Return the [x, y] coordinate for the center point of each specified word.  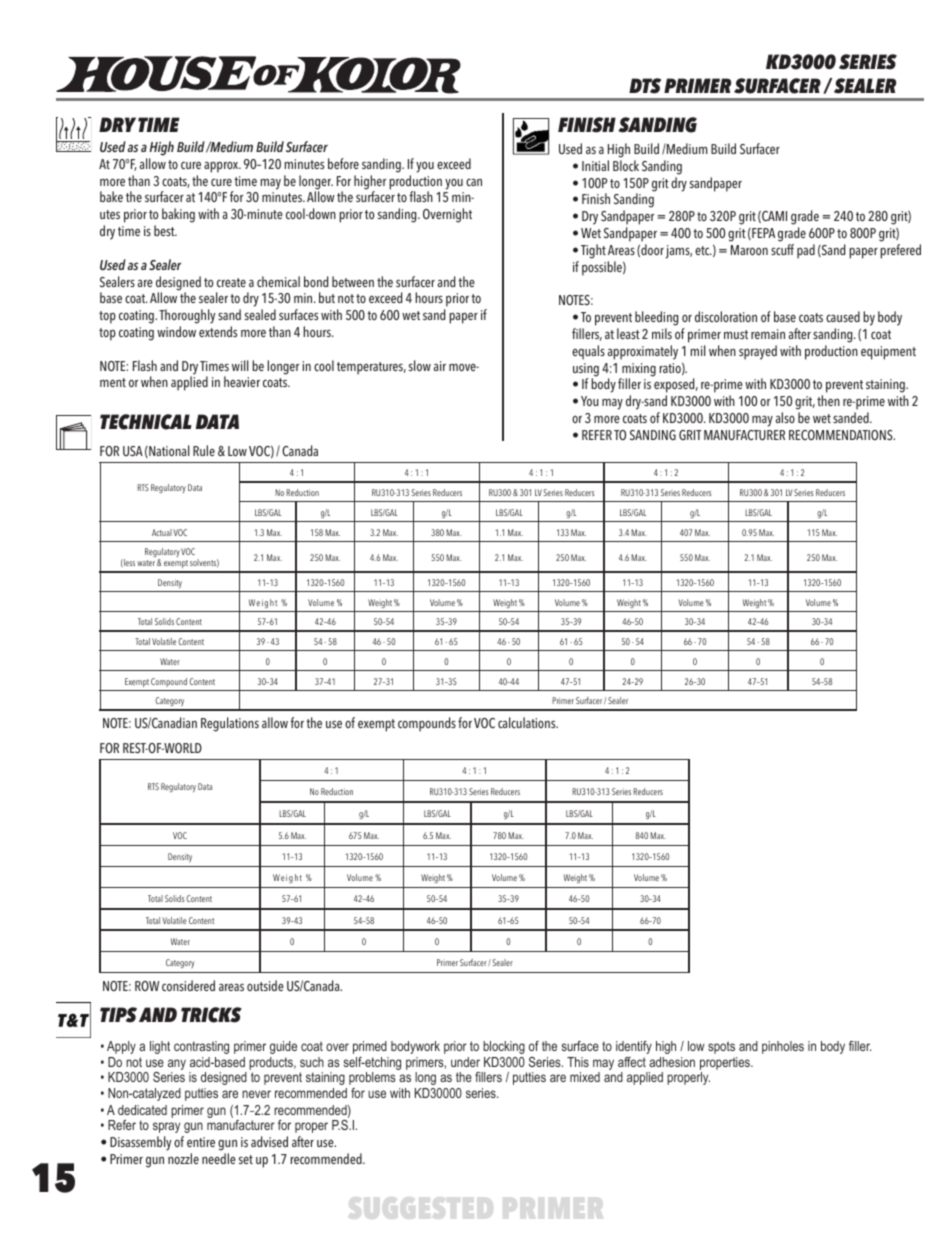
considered [188, 985]
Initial [595, 165]
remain [768, 334]
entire [201, 1142]
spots [721, 1047]
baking [178, 215]
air [440, 366]
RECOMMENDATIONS [842, 435]
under [465, 1062]
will [240, 365]
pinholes [783, 1047]
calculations [528, 722]
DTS [645, 86]
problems [372, 1078]
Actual [162, 532]
